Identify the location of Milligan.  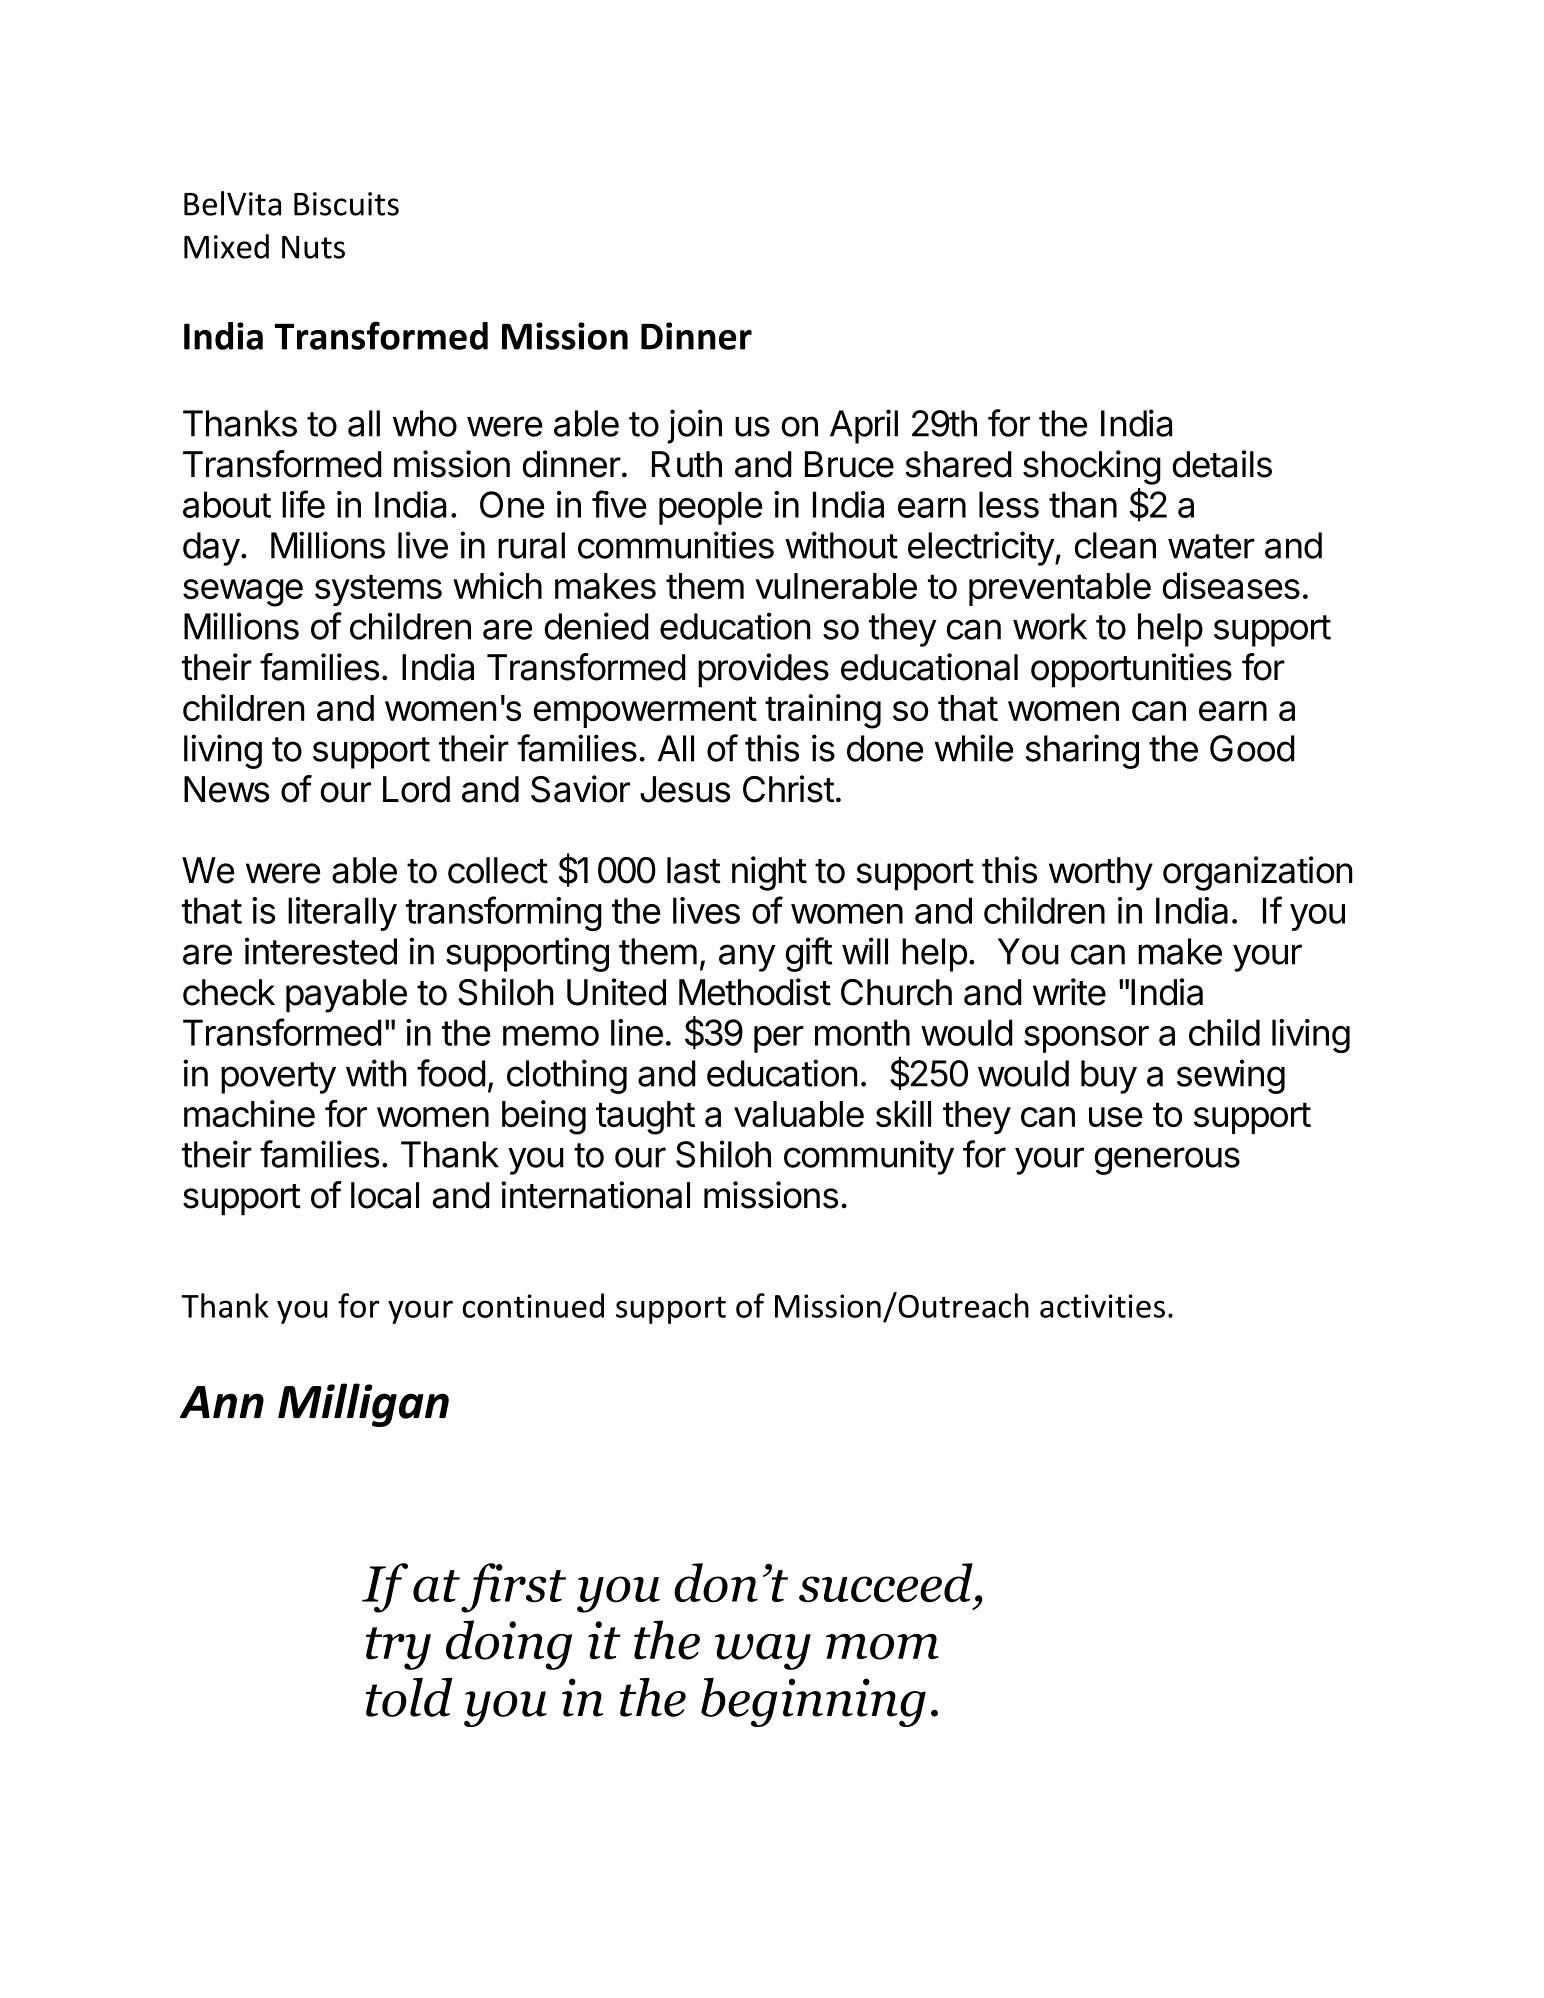
(363, 1405).
